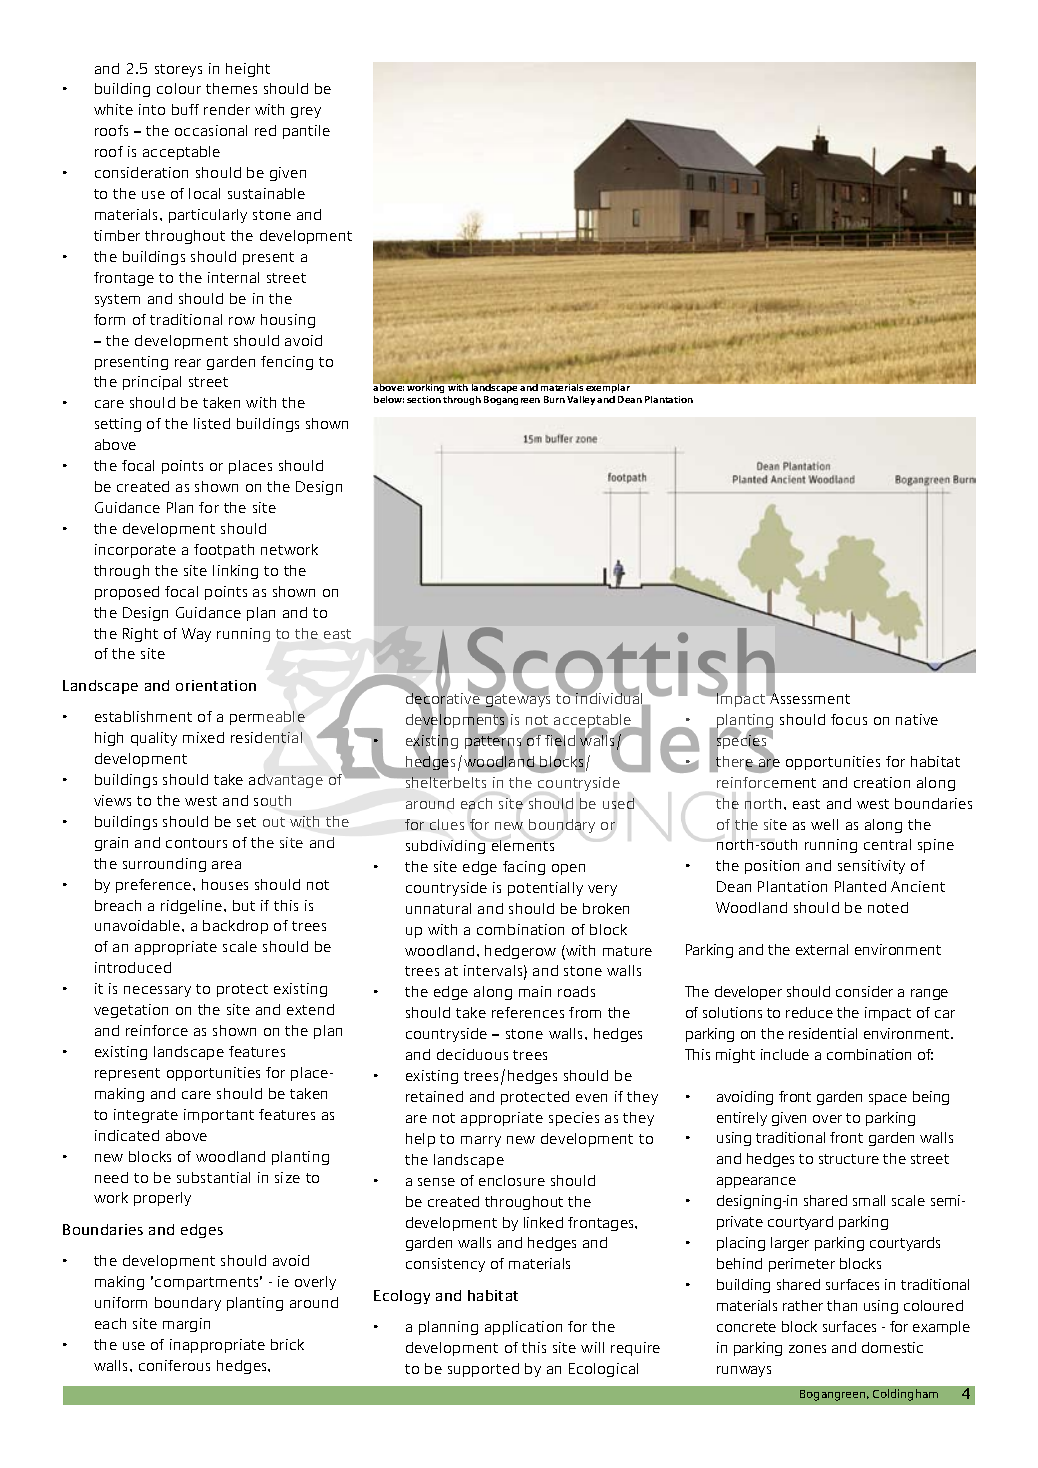 This screenshot has width=1038, height=1468. I want to click on native, so click(917, 719).
